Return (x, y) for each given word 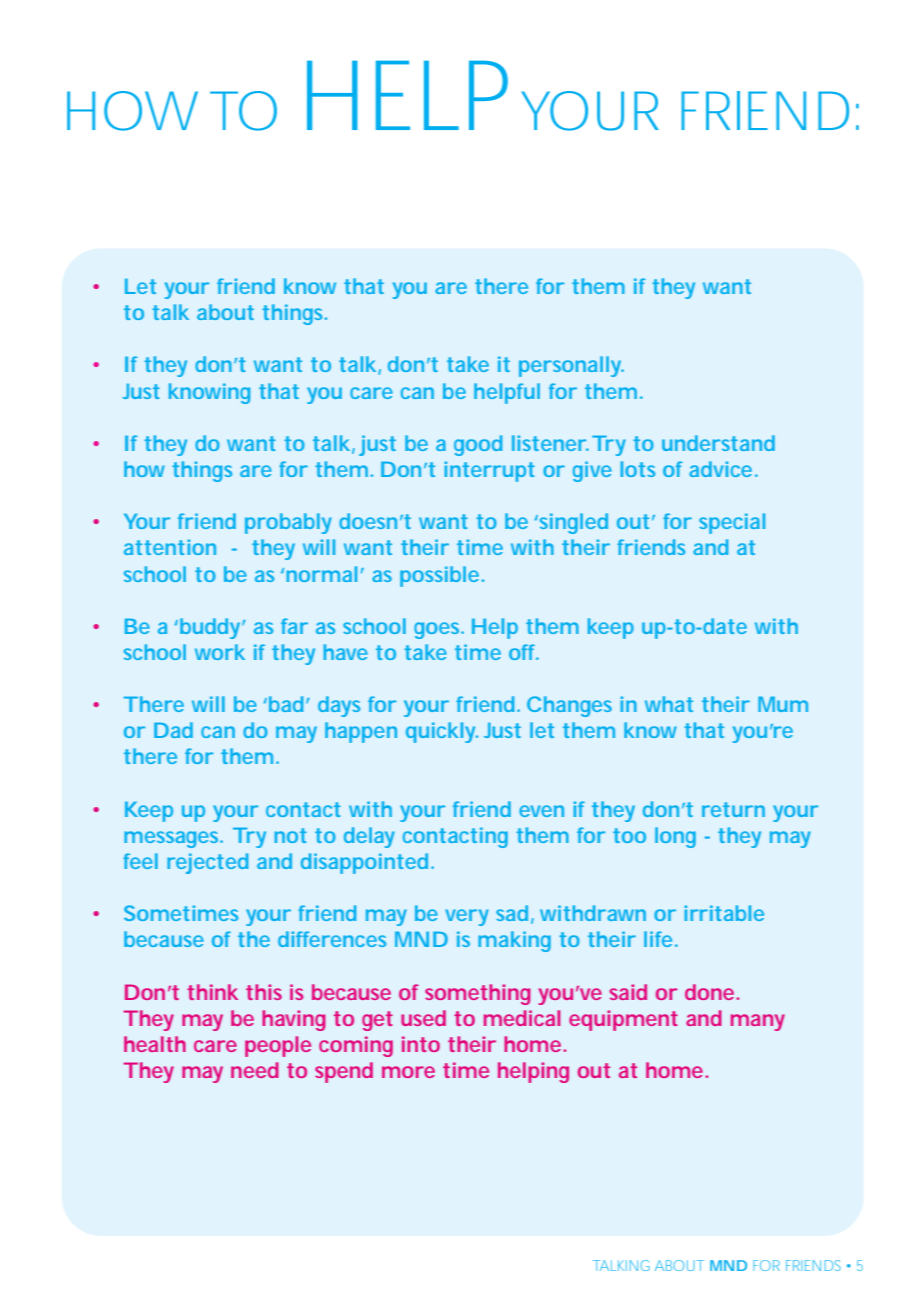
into (421, 1044)
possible (439, 576)
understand (718, 443)
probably (288, 523)
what (669, 704)
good (478, 445)
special (732, 523)
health (155, 1044)
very (467, 917)
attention (170, 547)
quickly (441, 732)
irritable (724, 913)
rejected (207, 863)
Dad (173, 730)
